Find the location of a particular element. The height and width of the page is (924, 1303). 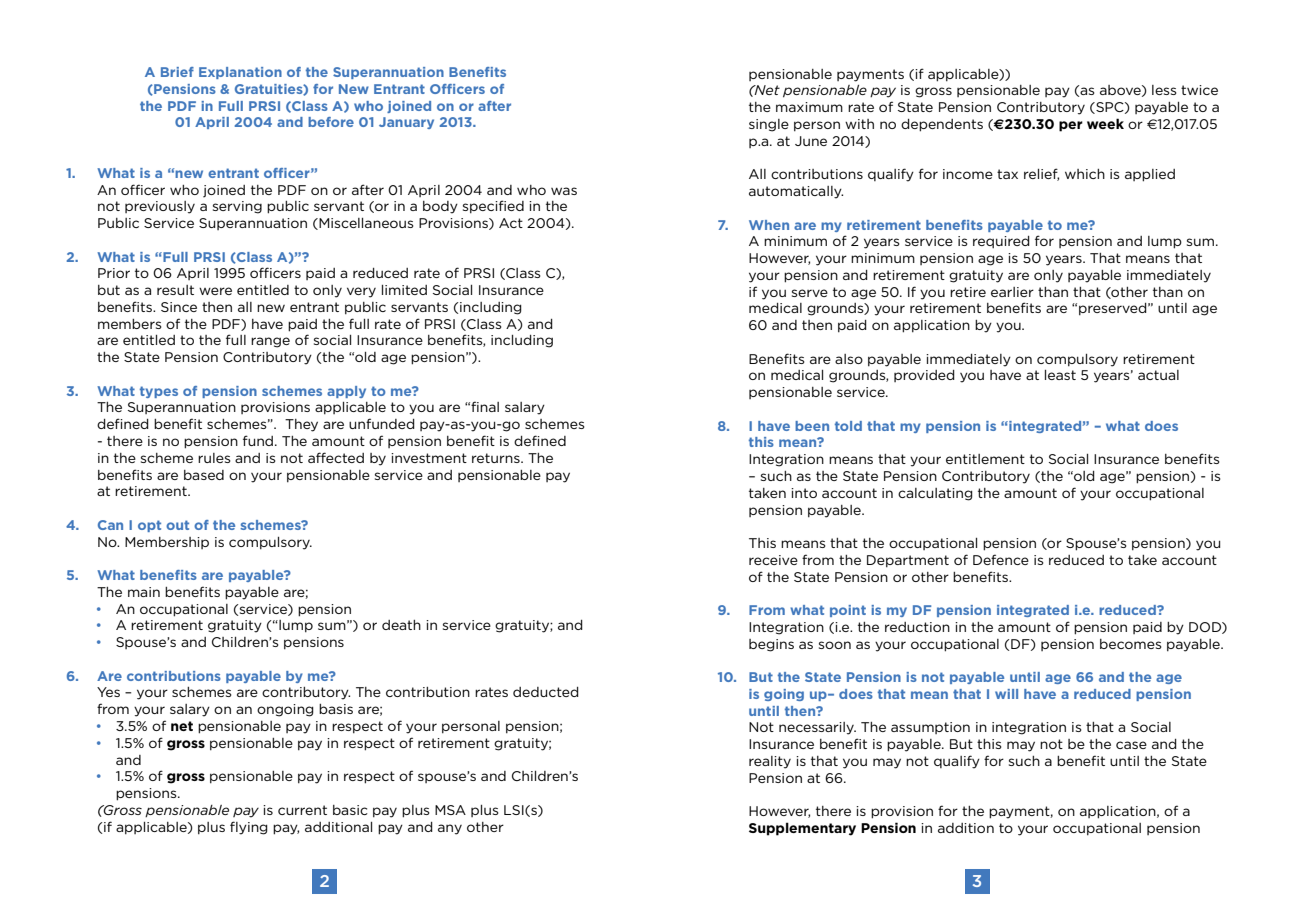

also is located at coordinates (849, 359).
